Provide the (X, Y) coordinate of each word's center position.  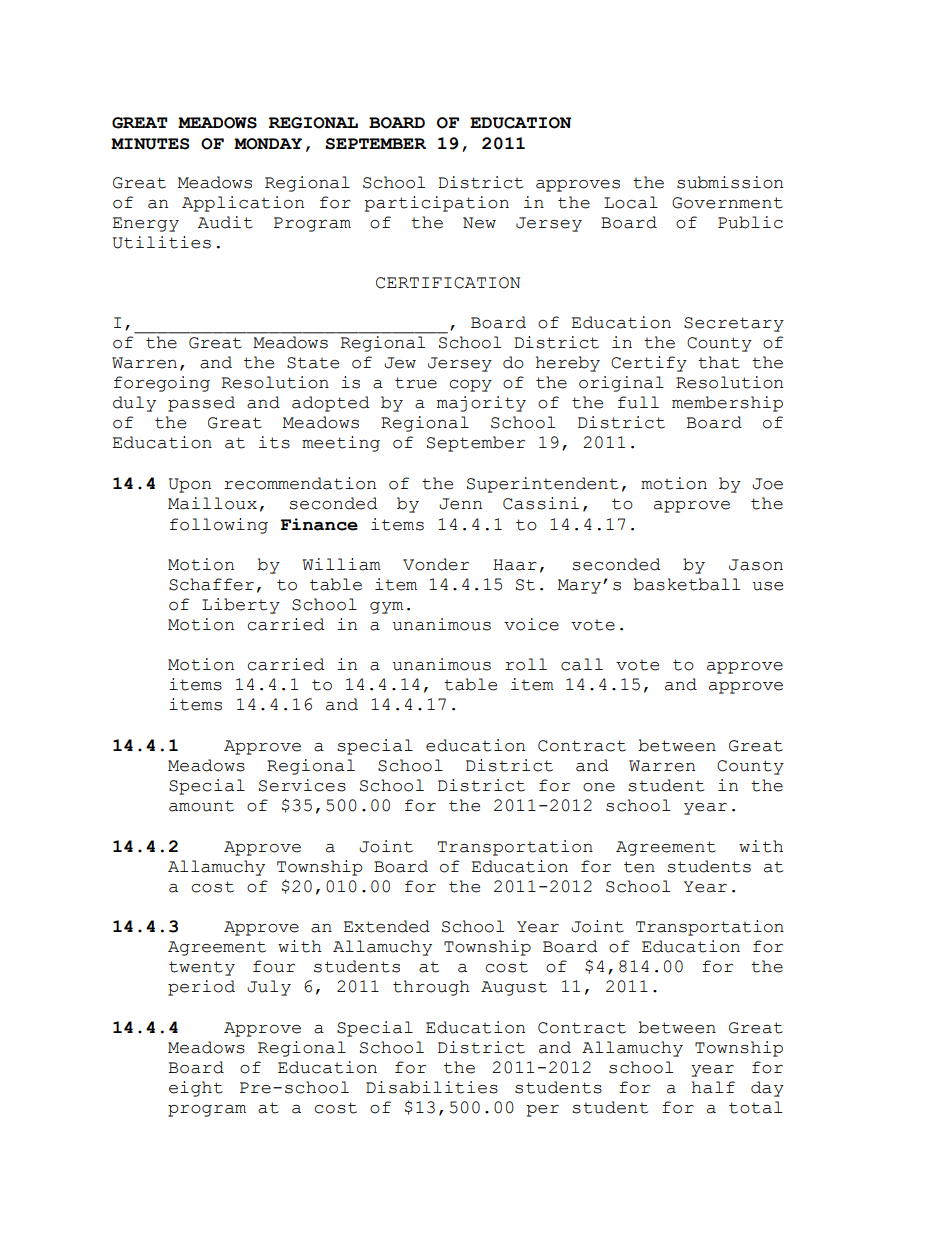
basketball (686, 584)
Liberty (241, 606)
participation (436, 204)
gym (386, 608)
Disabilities (432, 1087)
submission (730, 182)
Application (243, 204)
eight (196, 1089)
